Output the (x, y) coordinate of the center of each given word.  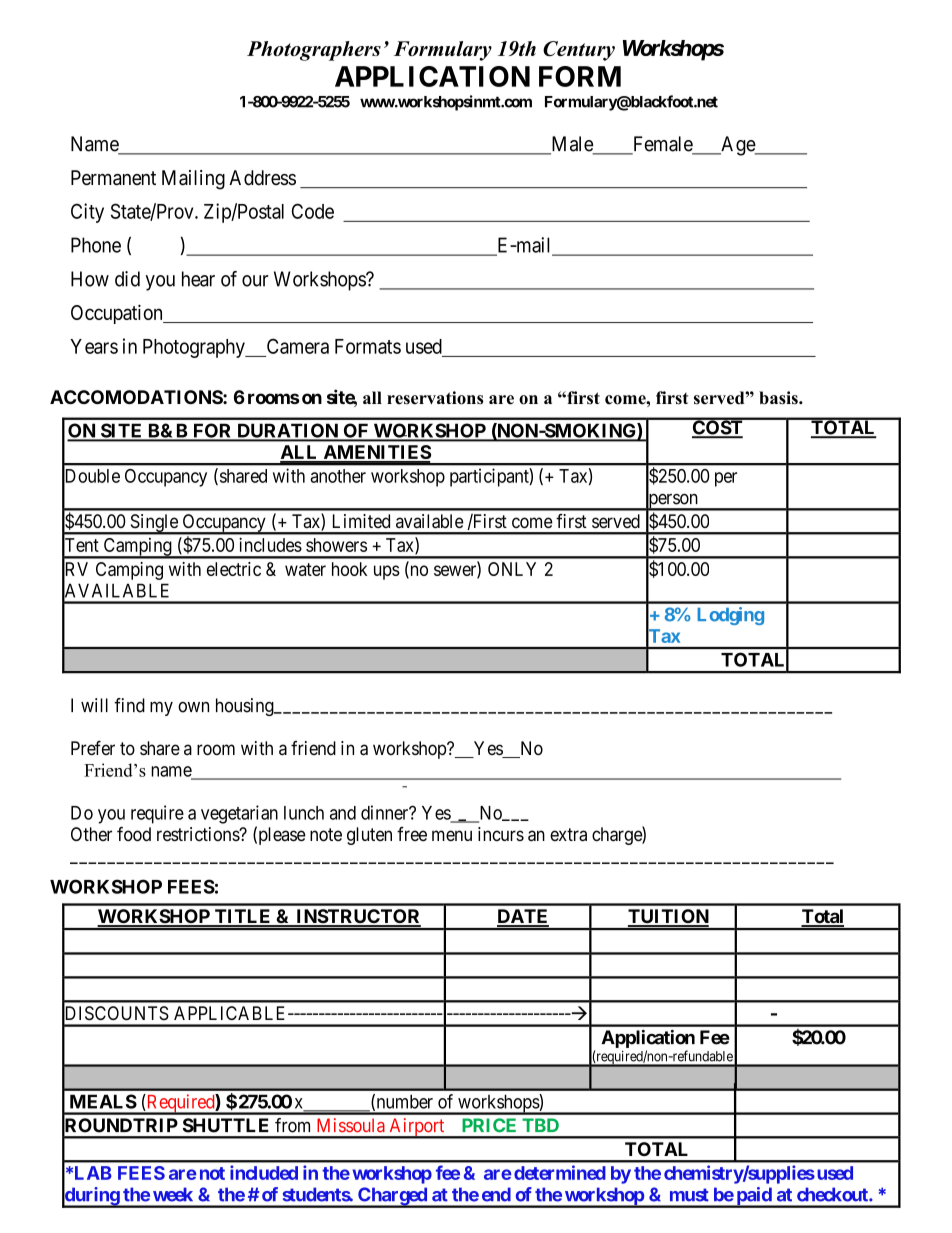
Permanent (113, 178)
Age (738, 146)
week (173, 1194)
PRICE (489, 1125)
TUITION (668, 917)
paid (754, 1197)
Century (579, 51)
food (134, 834)
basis (779, 398)
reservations (435, 398)
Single (154, 524)
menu (452, 835)
